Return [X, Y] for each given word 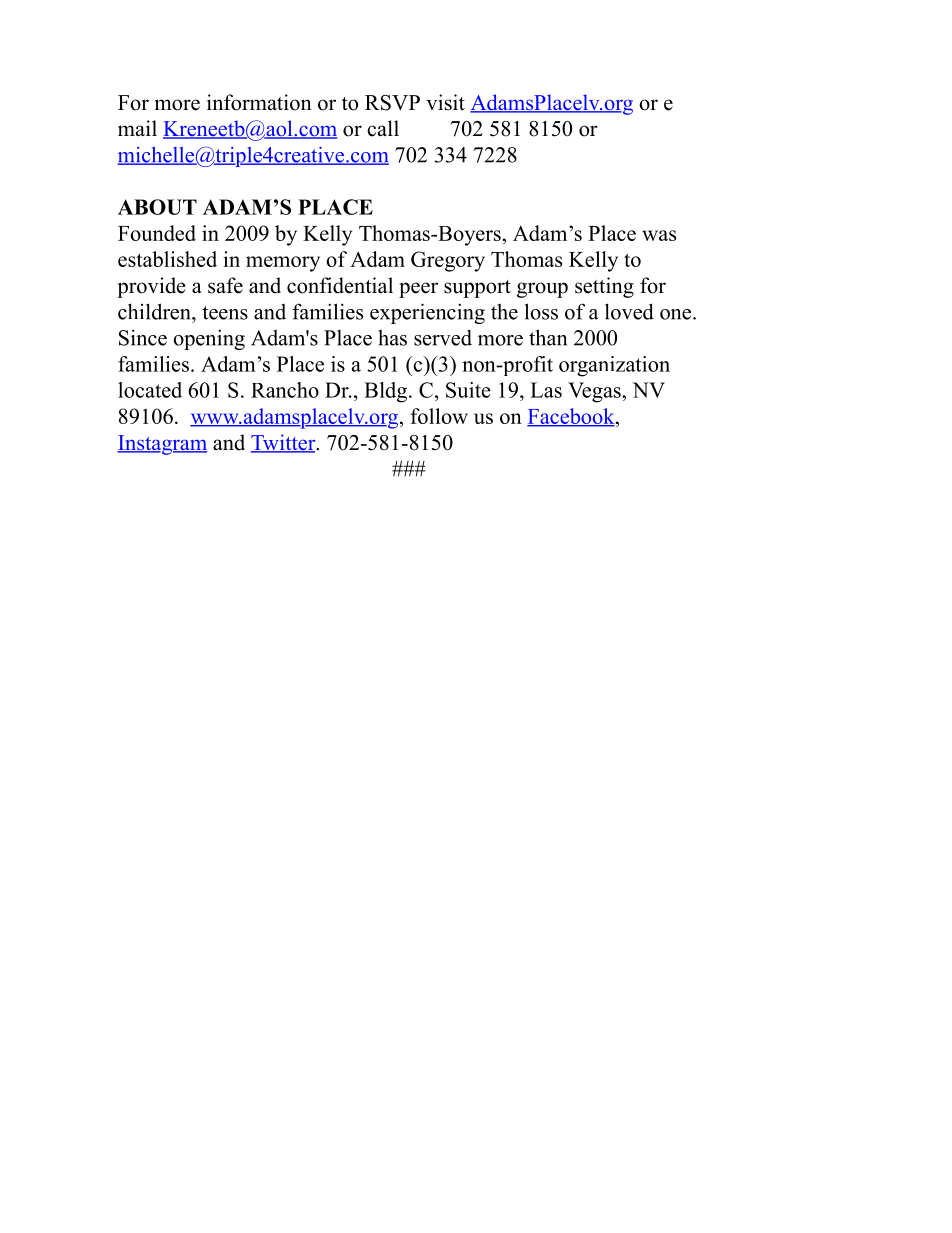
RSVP [392, 103]
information [259, 102]
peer [418, 290]
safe [225, 285]
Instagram [162, 445]
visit [445, 102]
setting [604, 287]
